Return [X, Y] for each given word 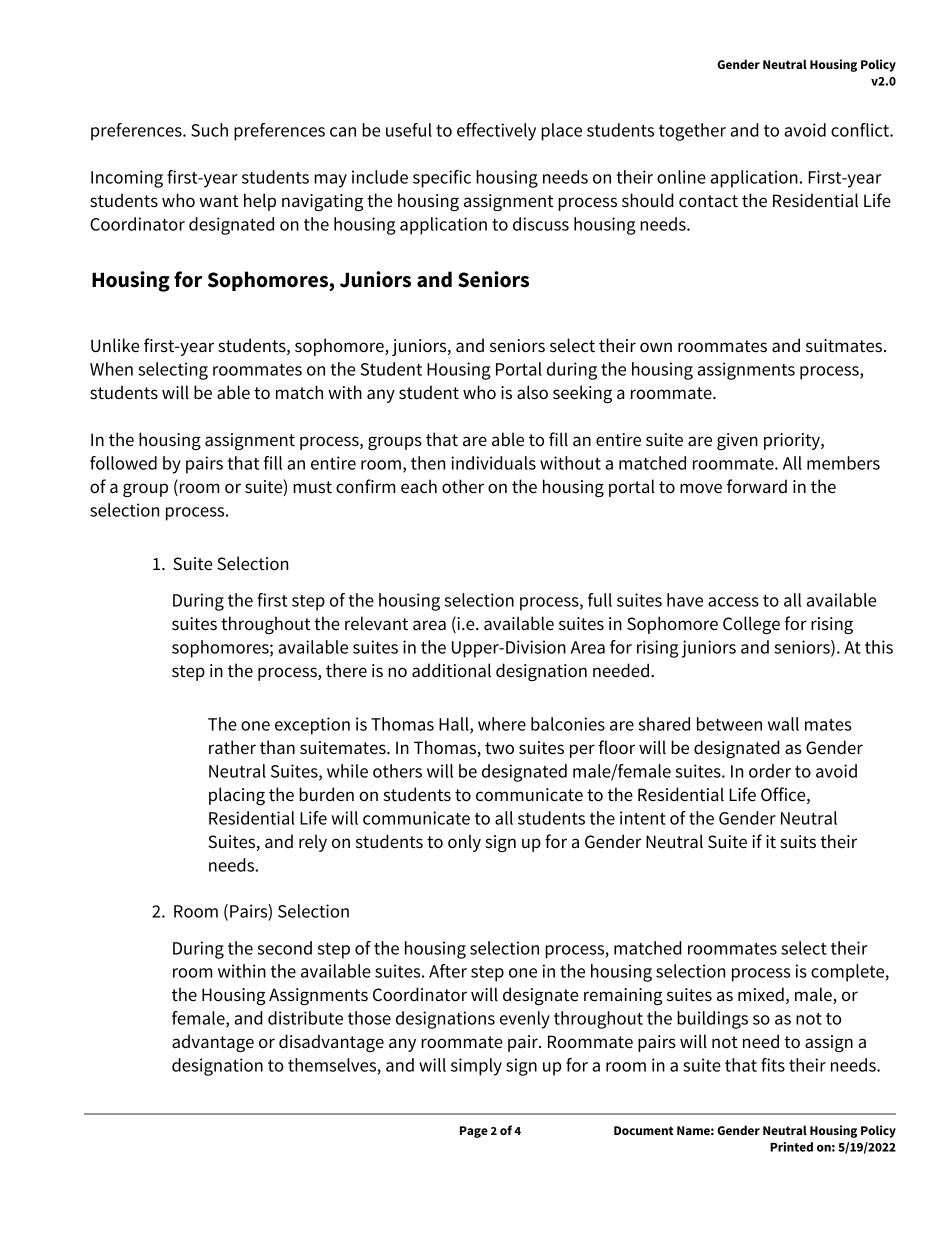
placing [237, 796]
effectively [496, 132]
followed [123, 463]
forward [757, 486]
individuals [493, 463]
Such [209, 130]
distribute [305, 1018]
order [770, 771]
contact [708, 201]
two [499, 748]
